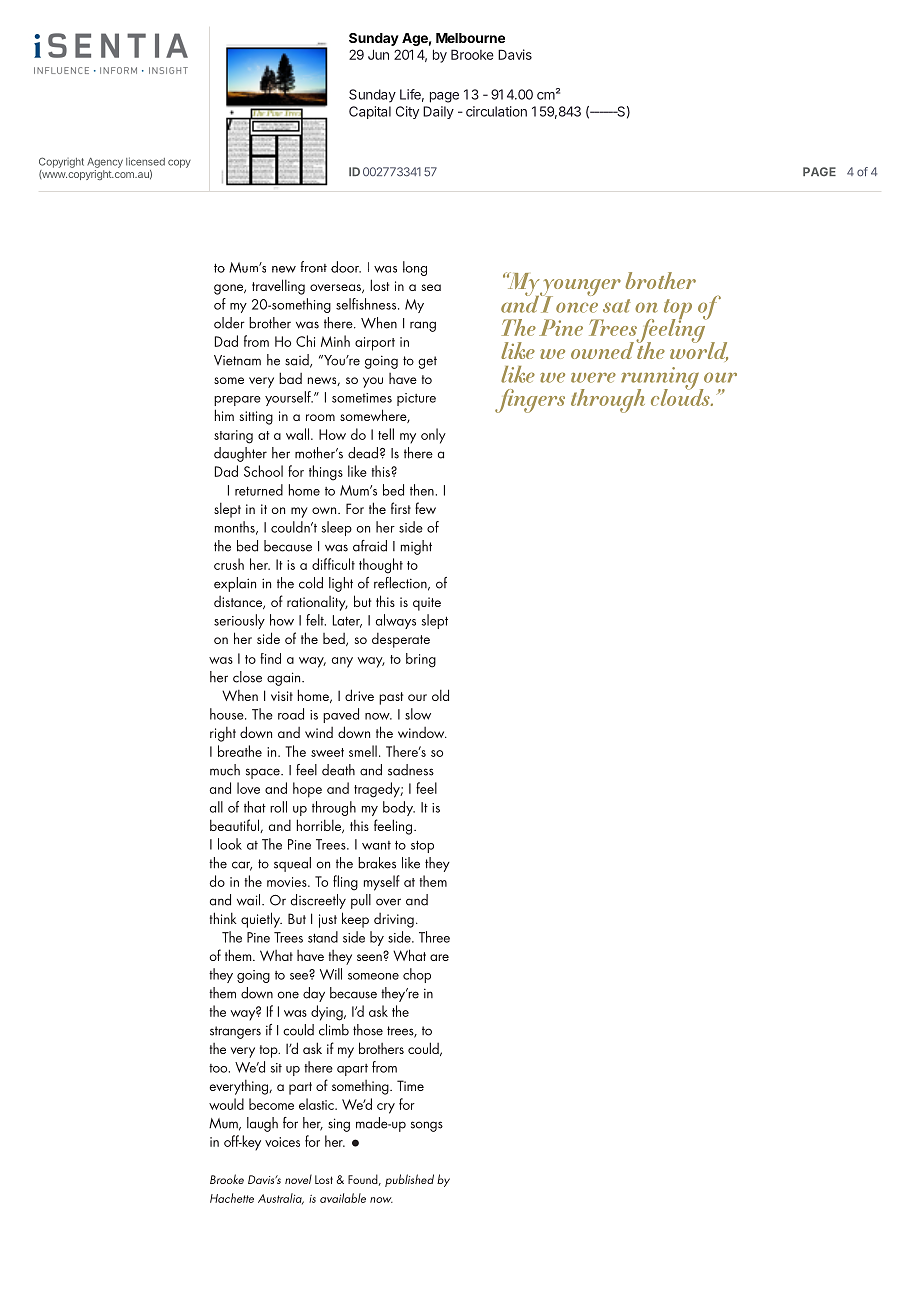 The image size is (917, 1316). Describe the element at coordinates (382, 883) in the screenshot. I see `myself` at that location.
